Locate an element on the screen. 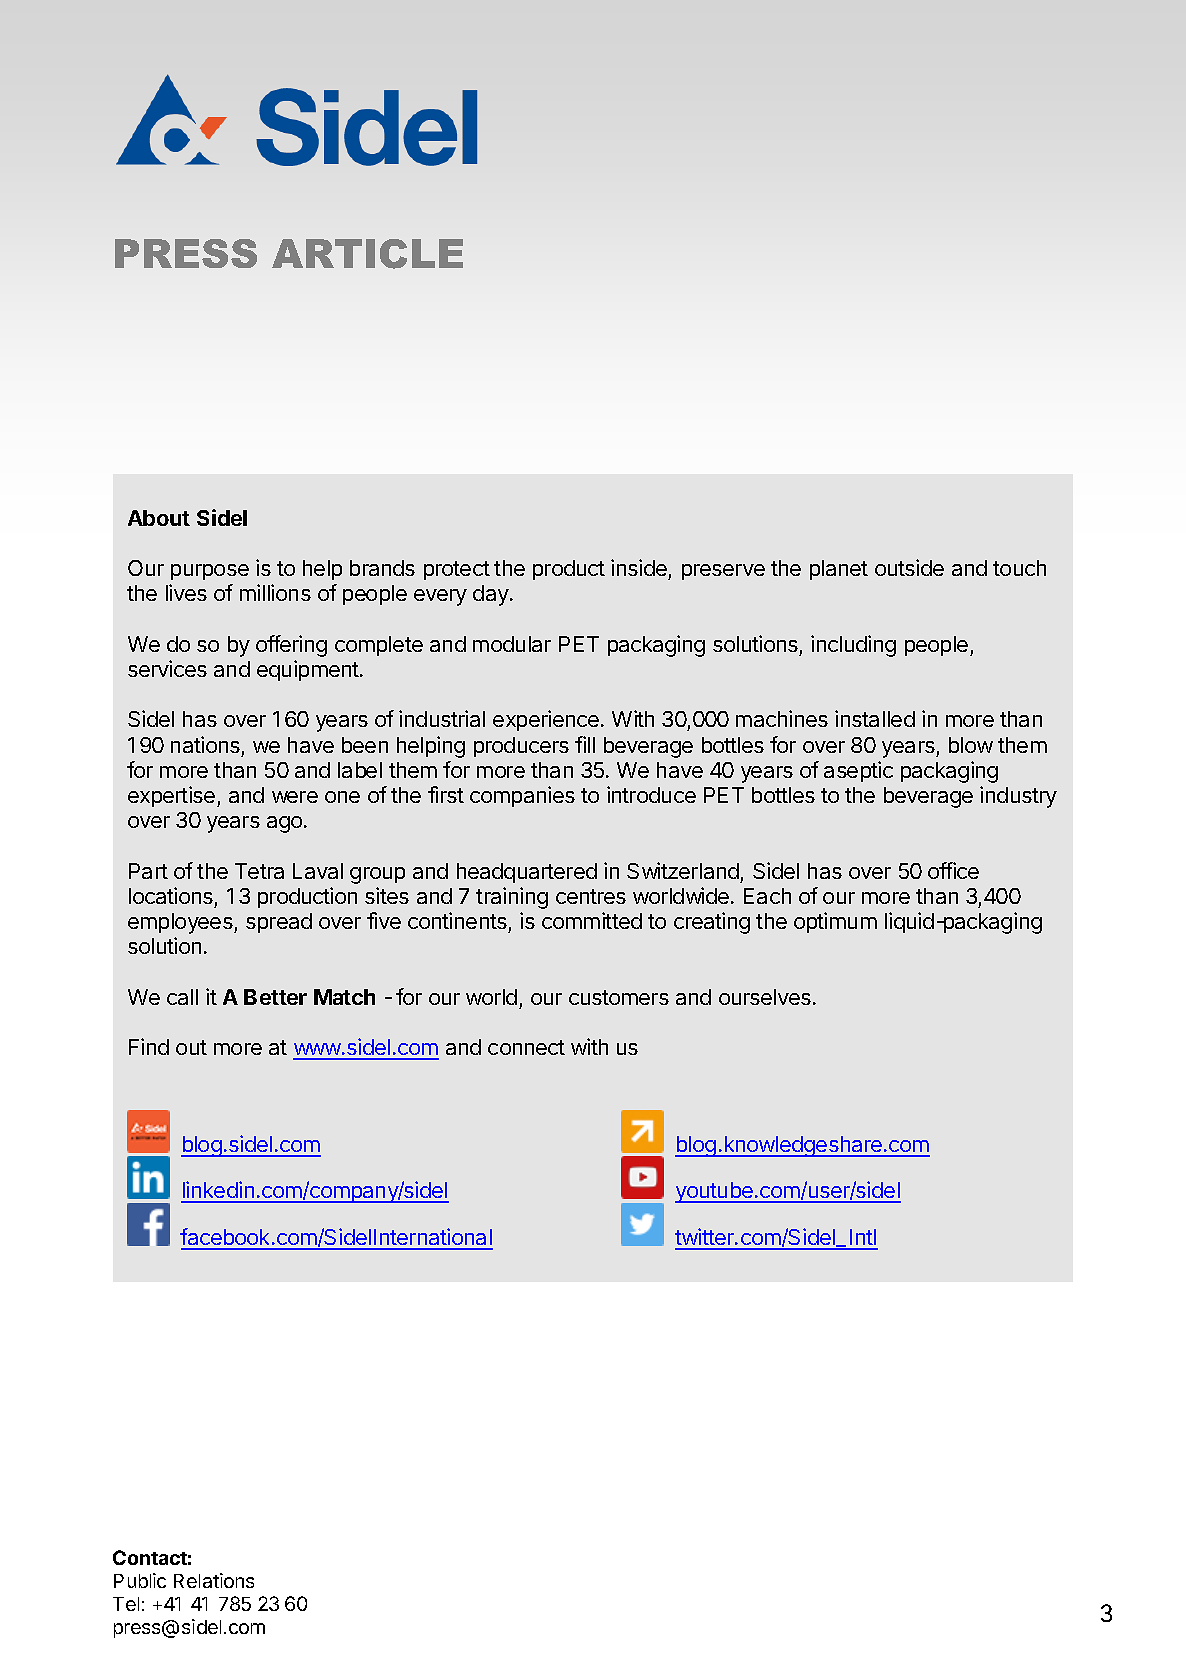  inside is located at coordinates (640, 569).
